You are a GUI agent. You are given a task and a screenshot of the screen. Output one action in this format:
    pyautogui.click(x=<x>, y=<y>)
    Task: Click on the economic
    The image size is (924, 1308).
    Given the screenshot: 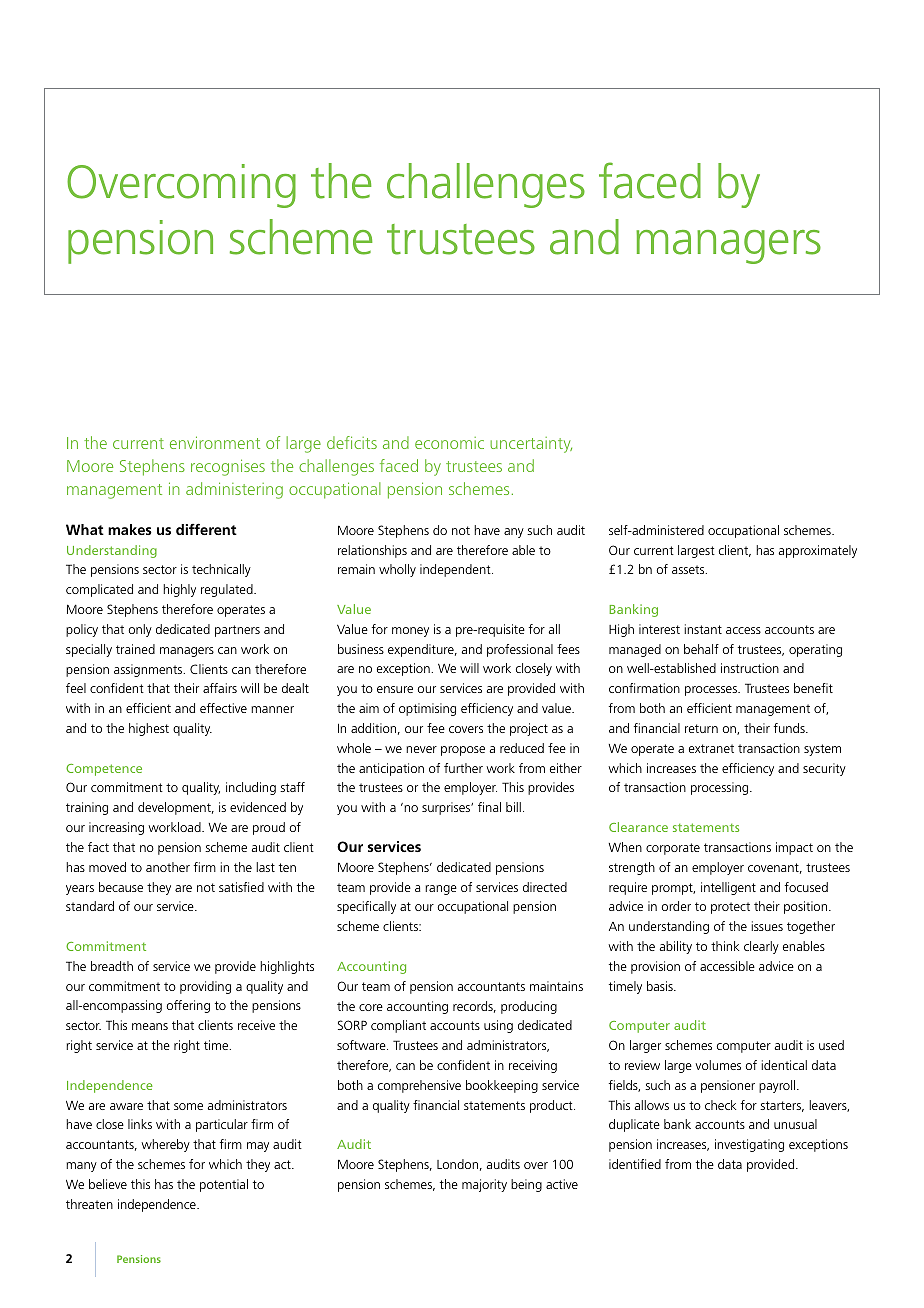 What is the action you would take?
    pyautogui.click(x=449, y=443)
